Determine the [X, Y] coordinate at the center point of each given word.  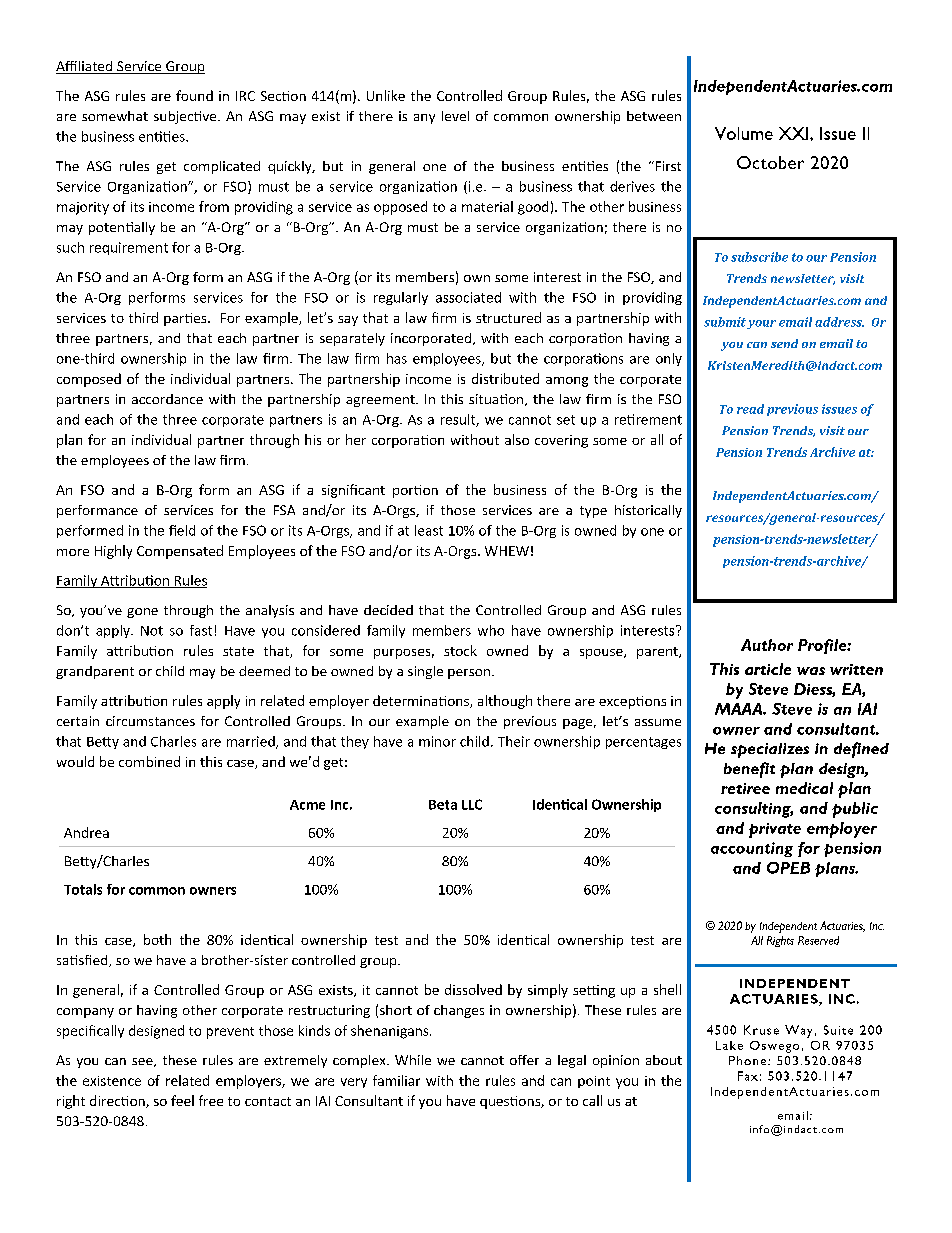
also [517, 439]
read [750, 409]
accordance [167, 399]
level [455, 116]
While [413, 1060]
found [194, 95]
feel [182, 1100]
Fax [748, 1076]
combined [149, 761]
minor [437, 741]
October [770, 162]
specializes [770, 750]
